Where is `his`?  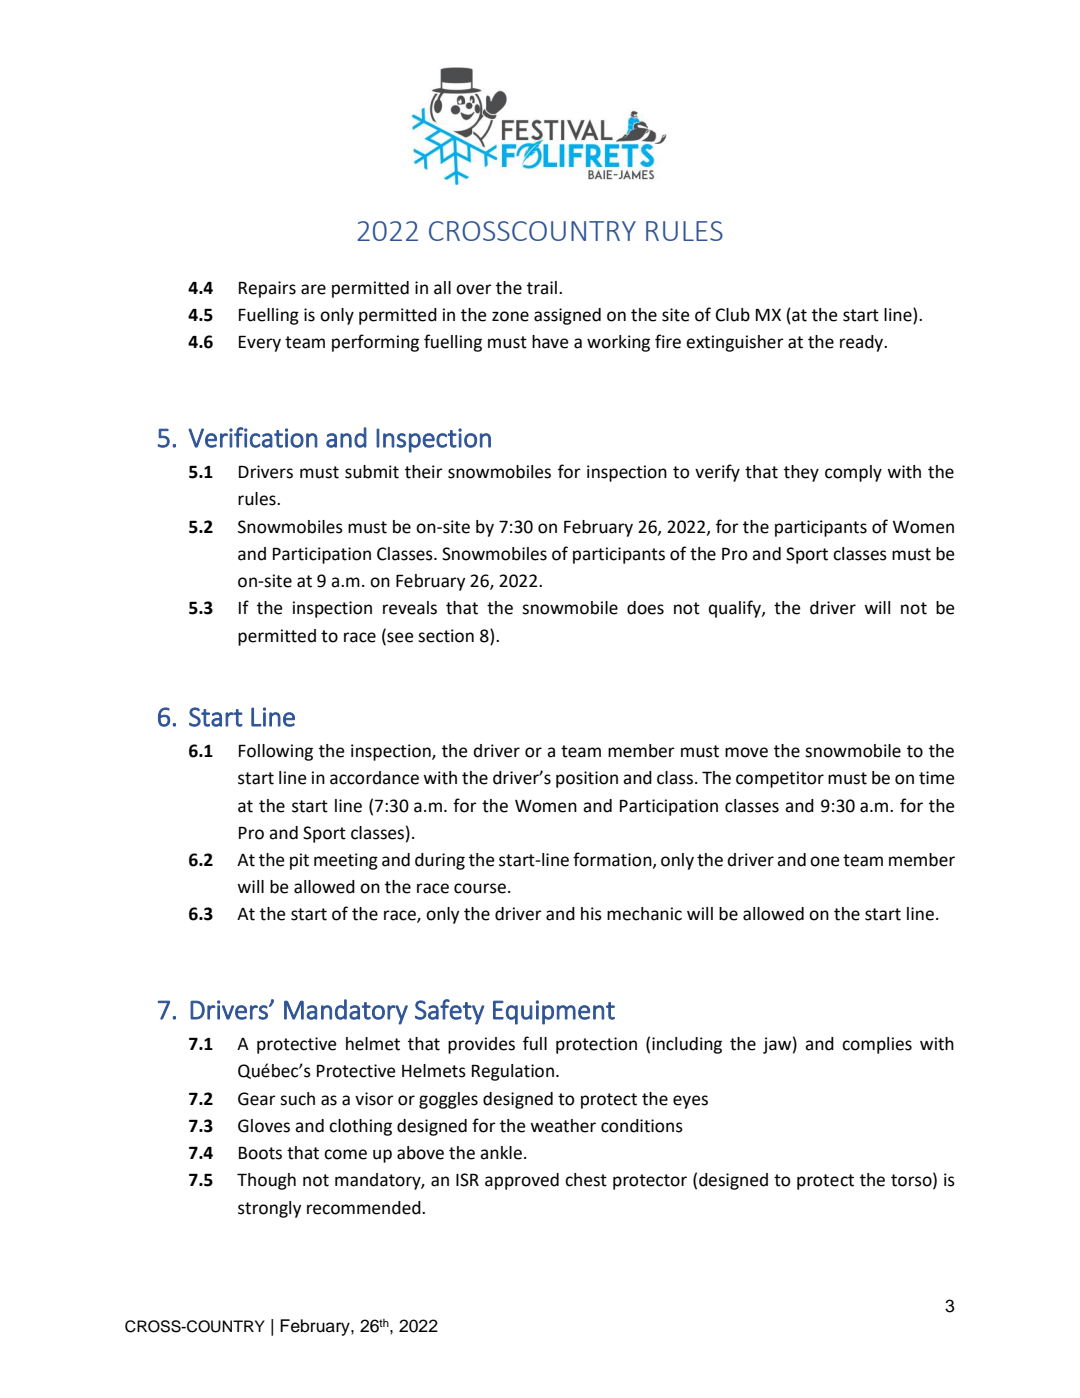
his is located at coordinates (591, 914).
